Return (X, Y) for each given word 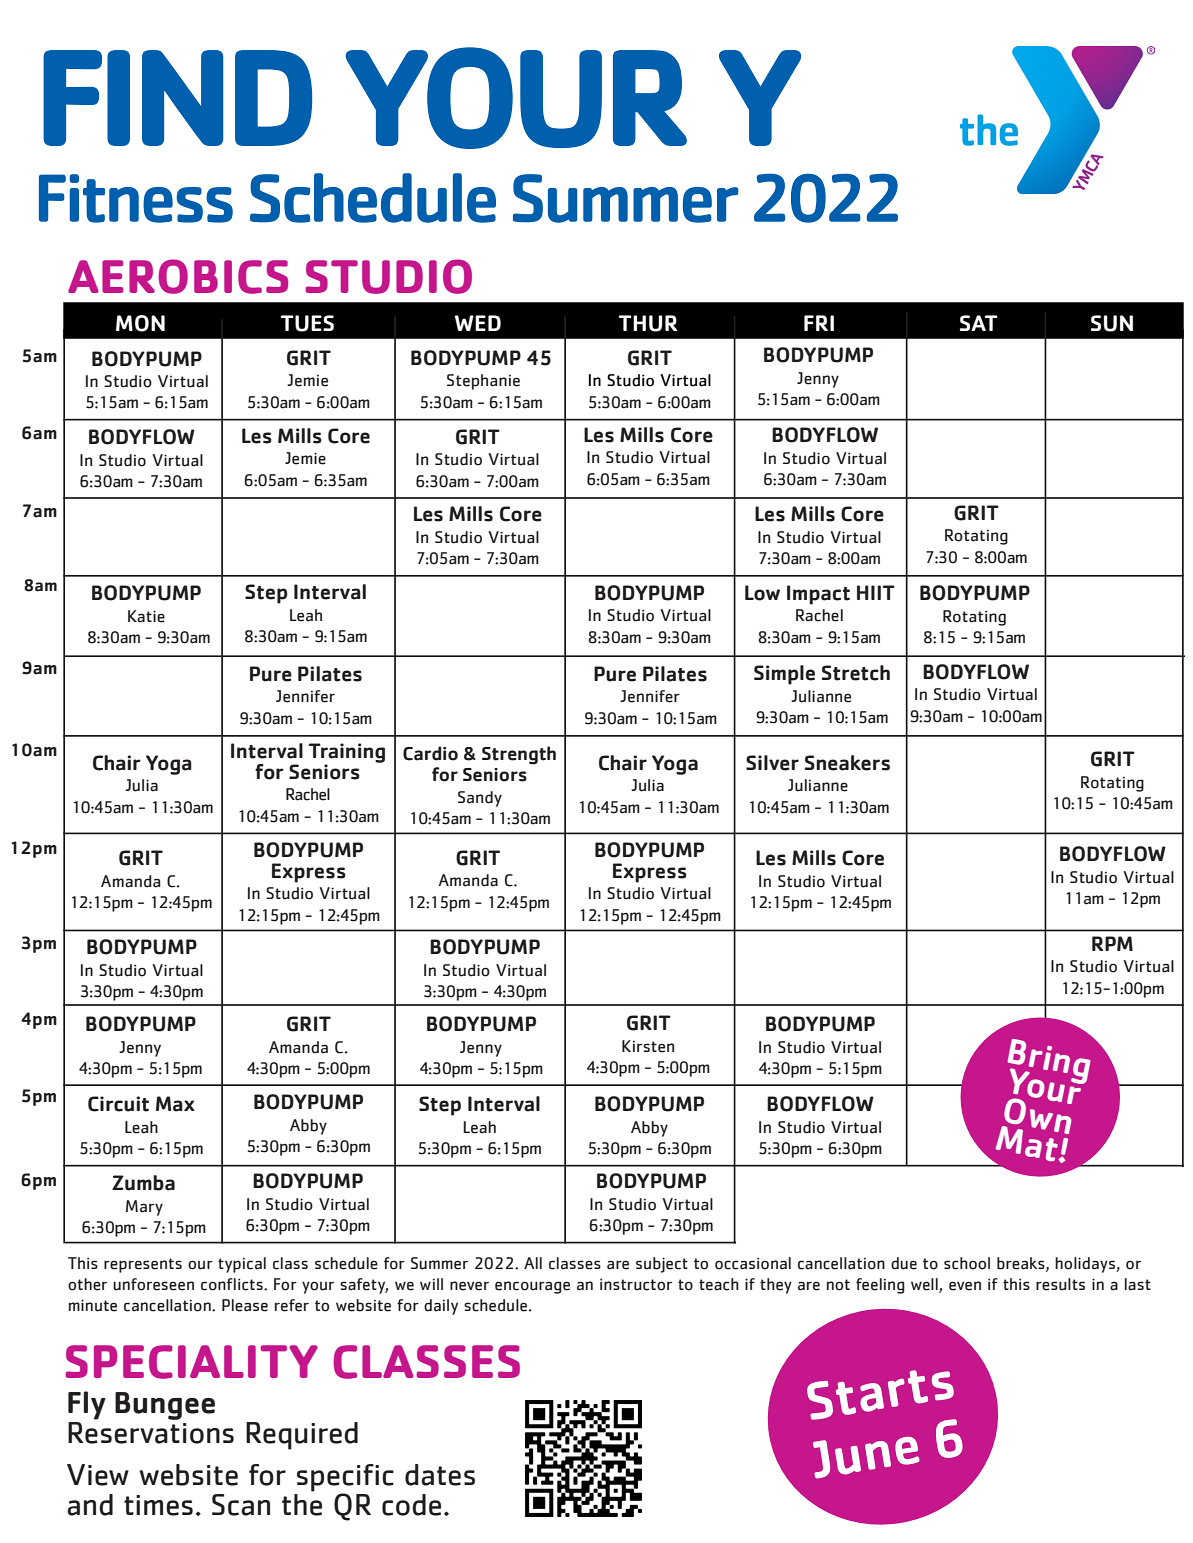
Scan (241, 1505)
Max (175, 1104)
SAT (979, 323)
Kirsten (648, 1046)
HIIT (876, 592)
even (965, 1286)
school (967, 1263)
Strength (519, 755)
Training (347, 754)
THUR (648, 323)
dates (440, 1475)
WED (478, 323)
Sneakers (847, 763)
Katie (146, 616)
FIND (177, 98)
